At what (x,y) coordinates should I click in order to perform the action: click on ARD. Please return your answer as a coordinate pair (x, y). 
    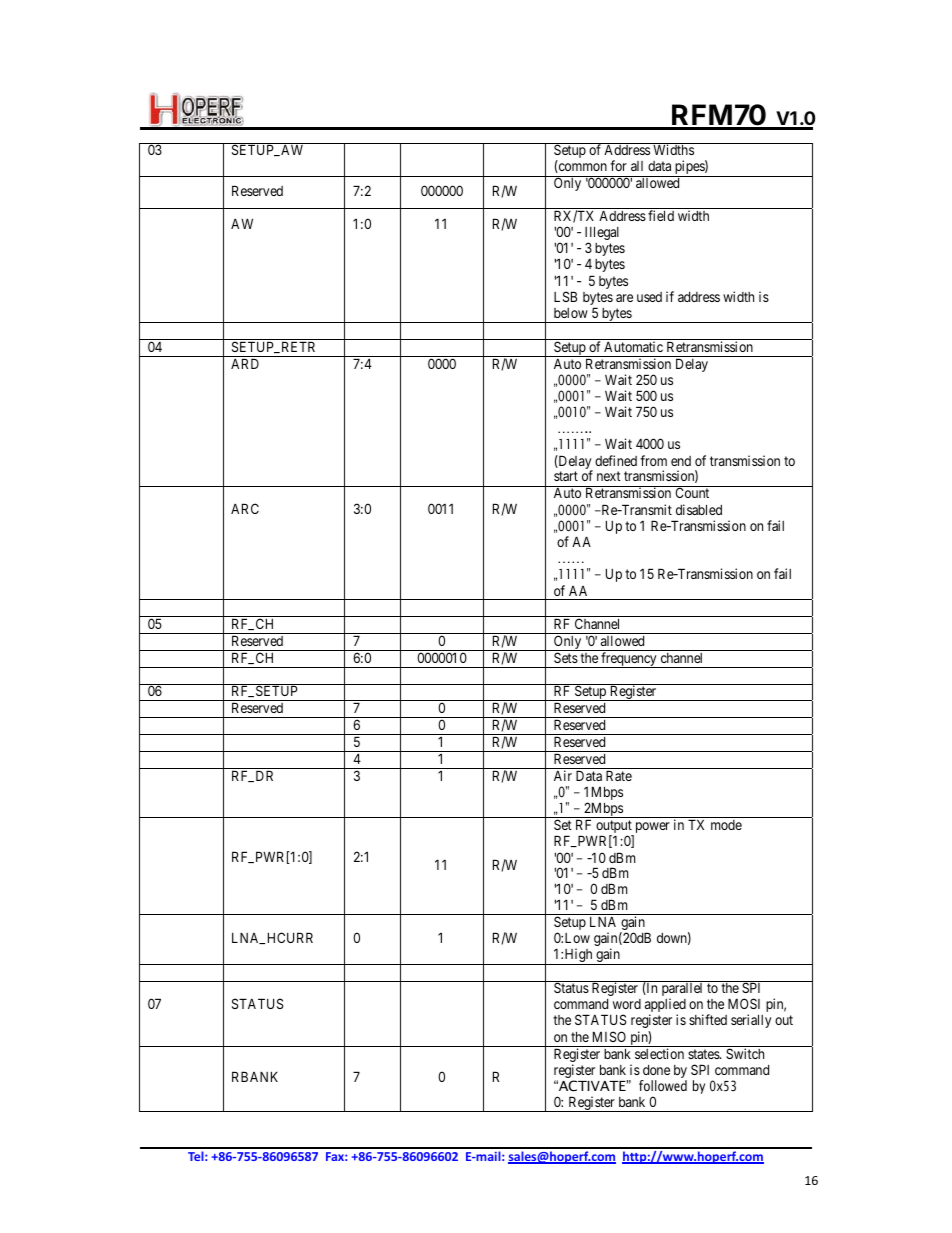
    Looking at the image, I should click on (245, 363).
